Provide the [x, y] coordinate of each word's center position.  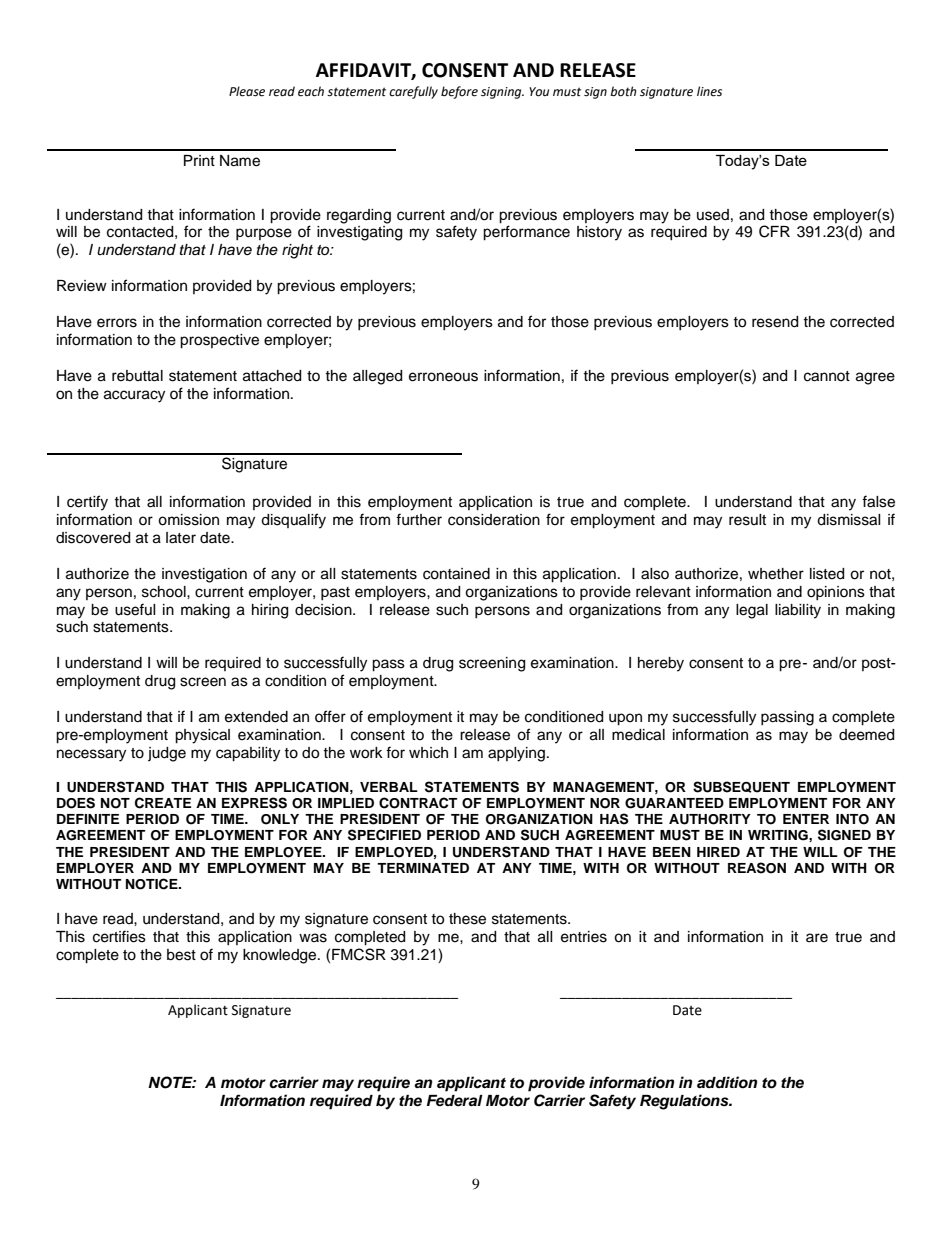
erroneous [443, 377]
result [747, 520]
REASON [757, 868]
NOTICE [153, 884]
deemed [866, 735]
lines [709, 91]
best [181, 955]
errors [117, 323]
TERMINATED [423, 868]
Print [199, 160]
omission [188, 520]
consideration [494, 520]
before [459, 92]
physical [202, 736]
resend [775, 322]
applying [516, 754]
